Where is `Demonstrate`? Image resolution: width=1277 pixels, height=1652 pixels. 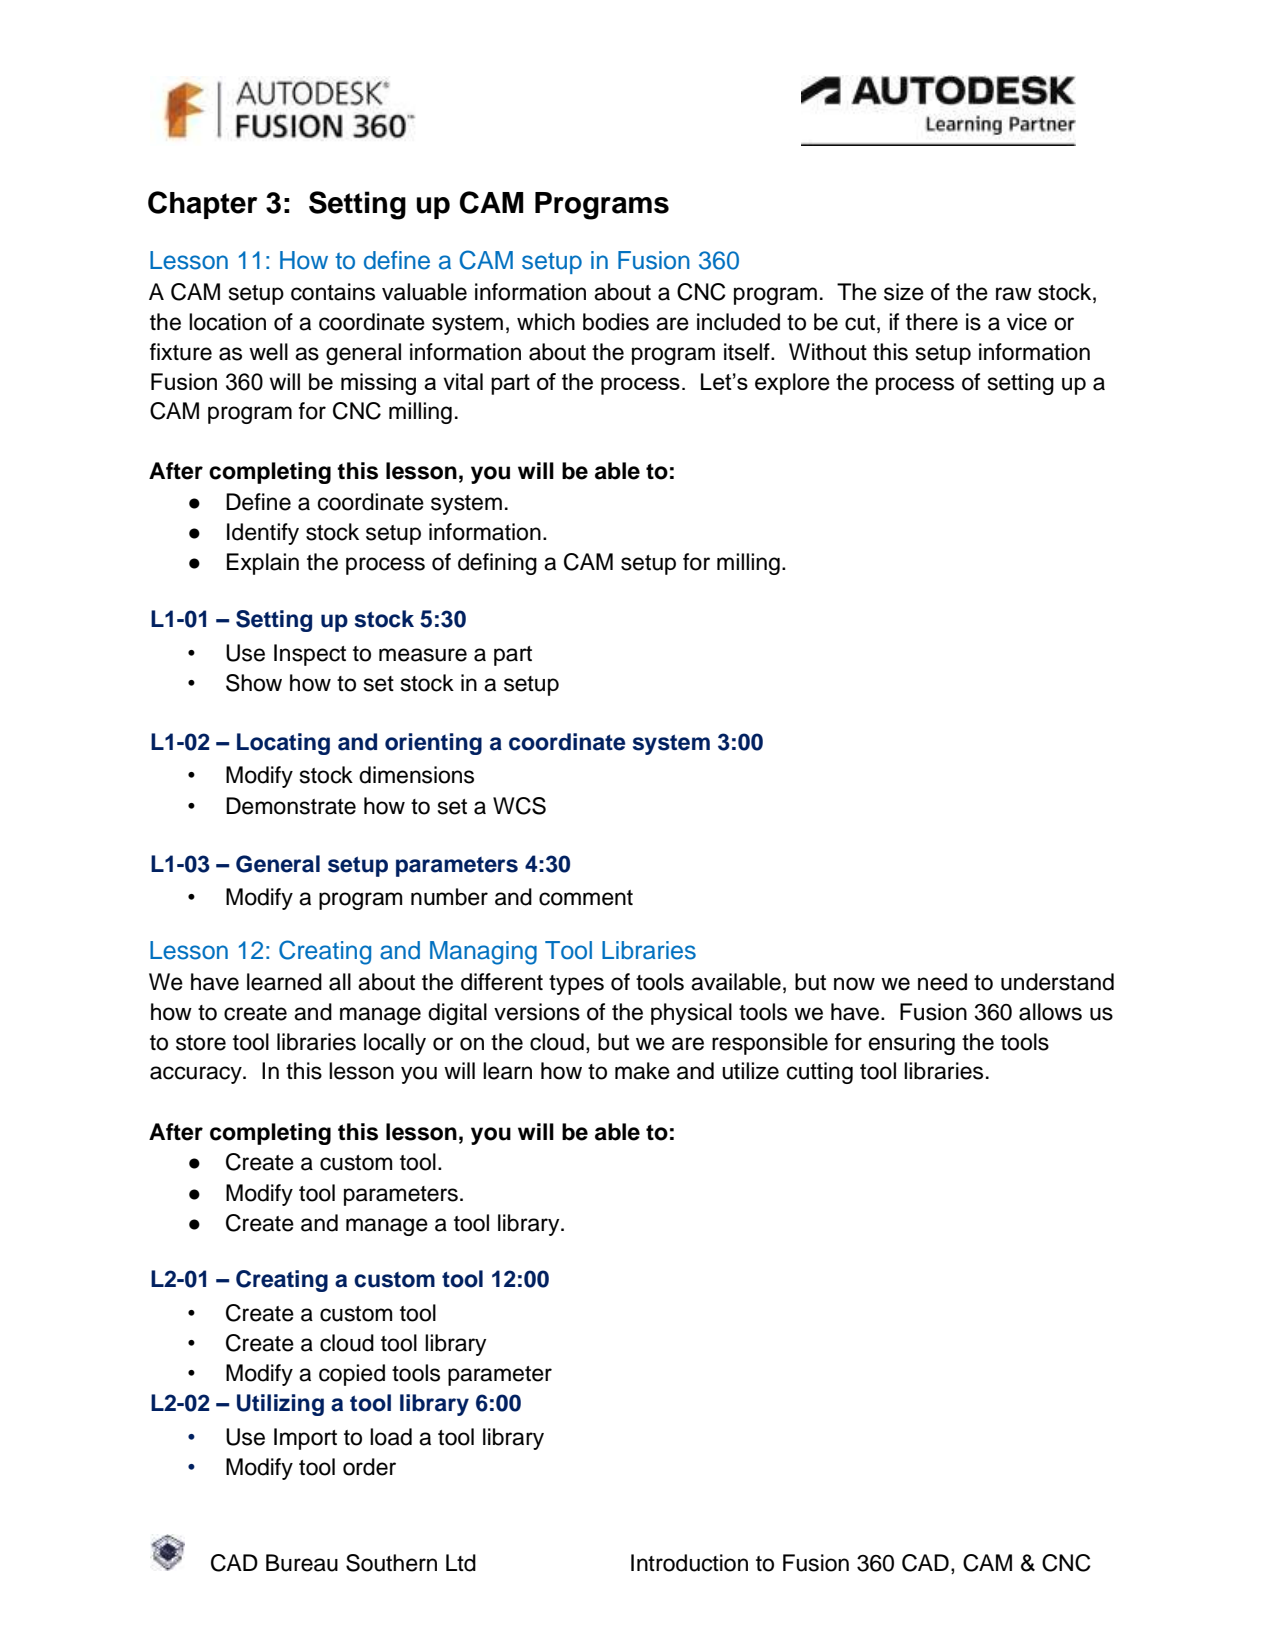
Demonstrate is located at coordinates (291, 806).
